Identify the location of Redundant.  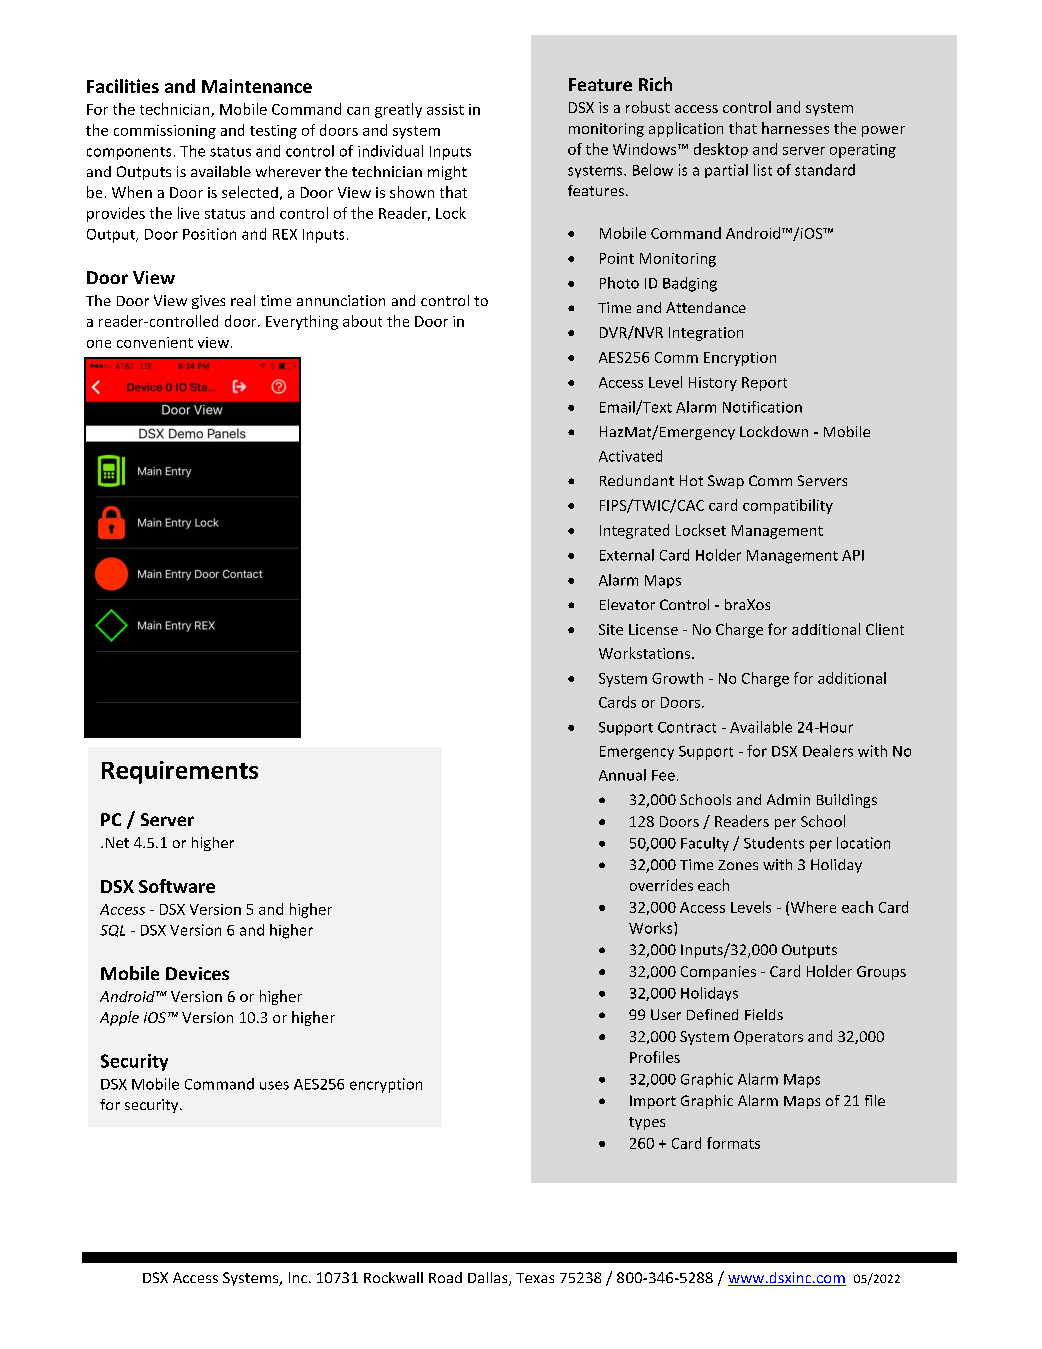
(637, 480).
